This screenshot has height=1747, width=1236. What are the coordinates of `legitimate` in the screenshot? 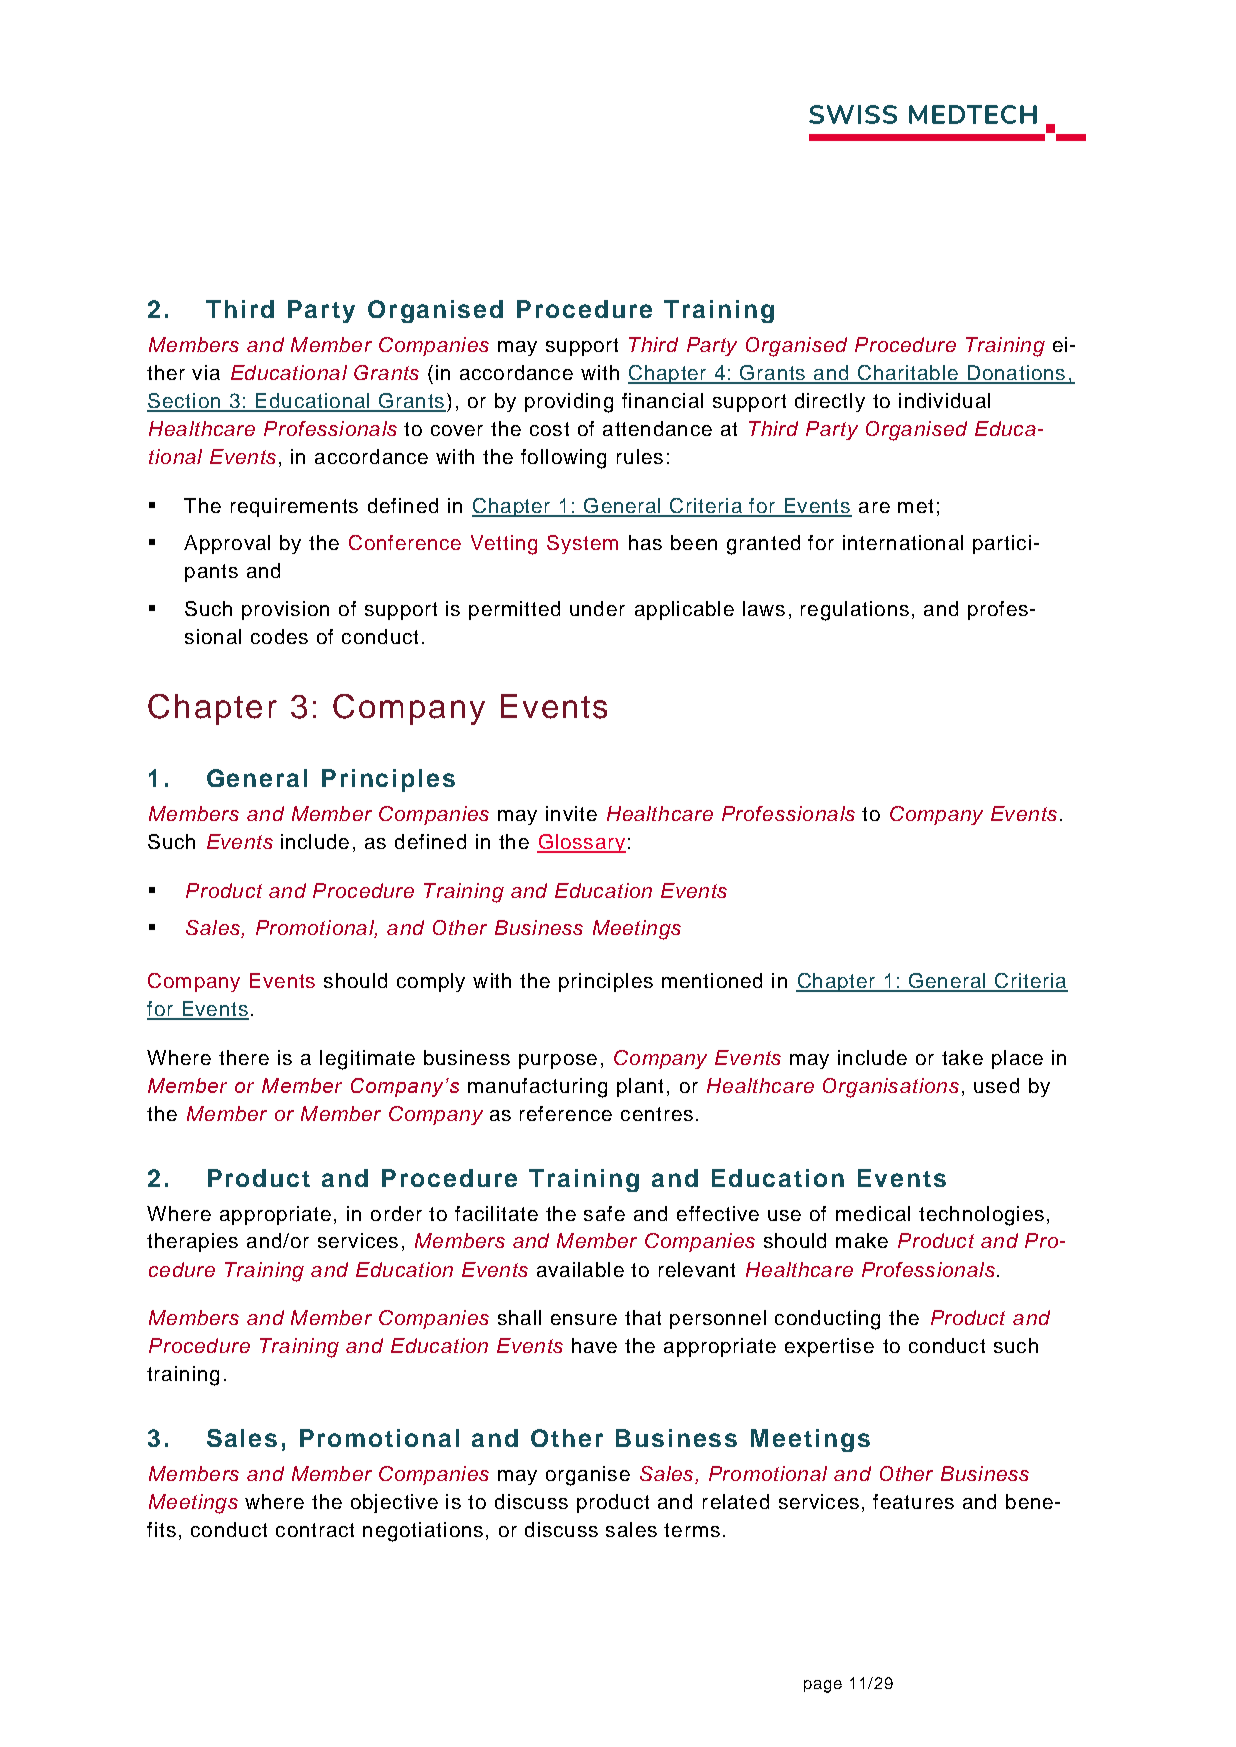 It's located at (367, 1060).
